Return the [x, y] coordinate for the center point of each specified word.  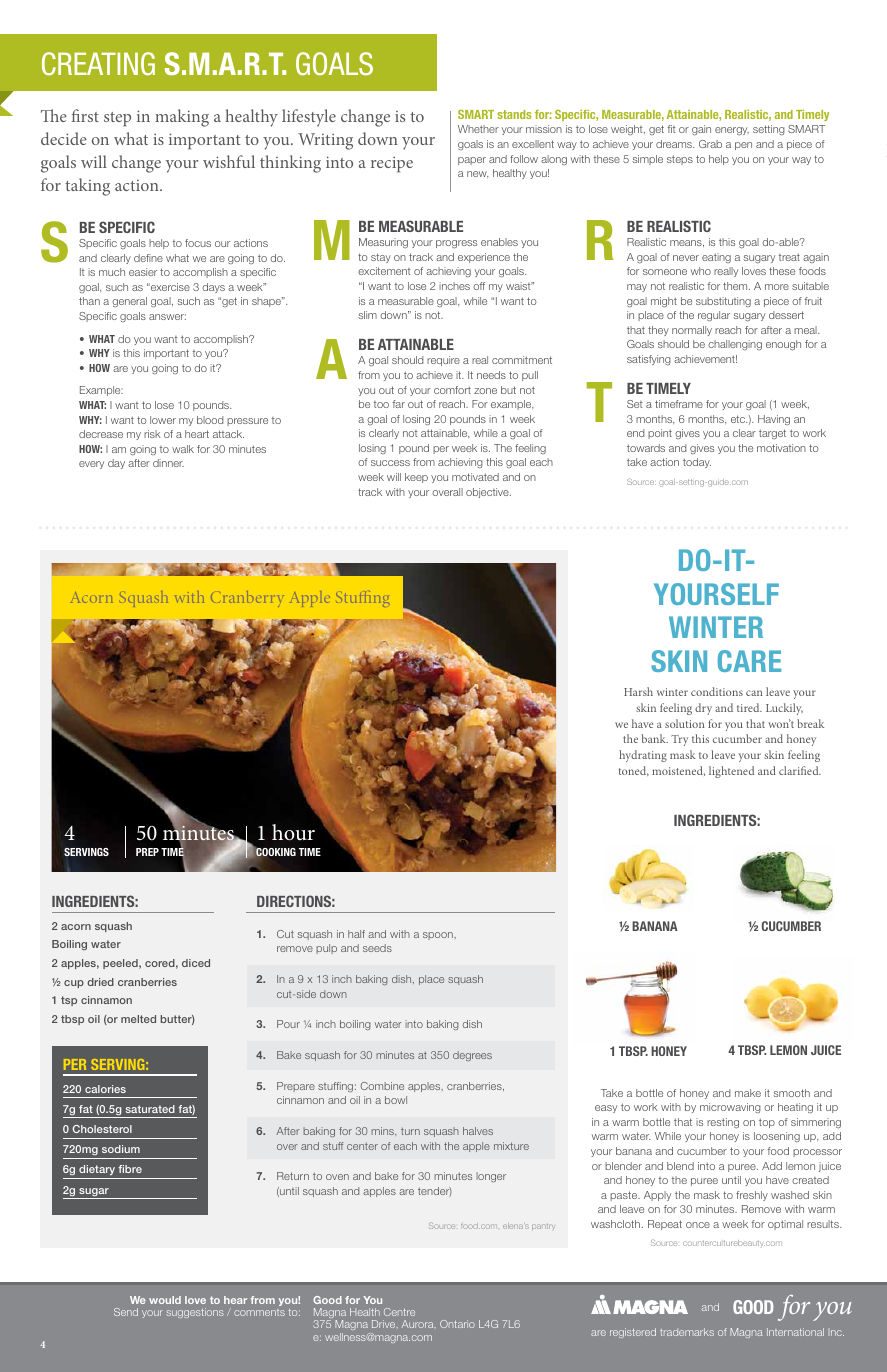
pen [743, 146]
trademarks [687, 1332]
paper [472, 161]
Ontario [457, 1324]
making [182, 118]
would [165, 1300]
